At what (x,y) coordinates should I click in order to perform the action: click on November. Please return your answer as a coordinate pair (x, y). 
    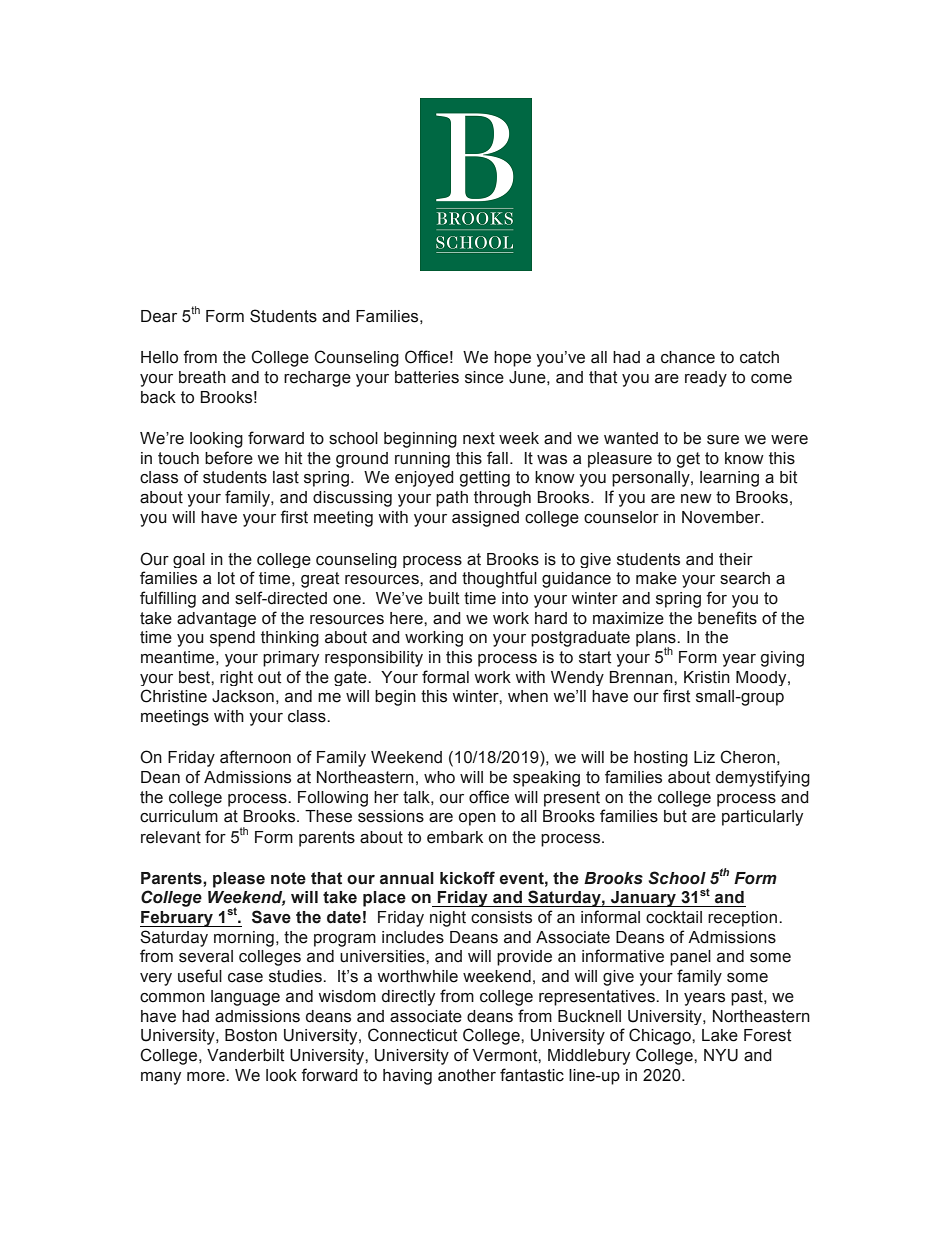
    Looking at the image, I should click on (722, 517).
